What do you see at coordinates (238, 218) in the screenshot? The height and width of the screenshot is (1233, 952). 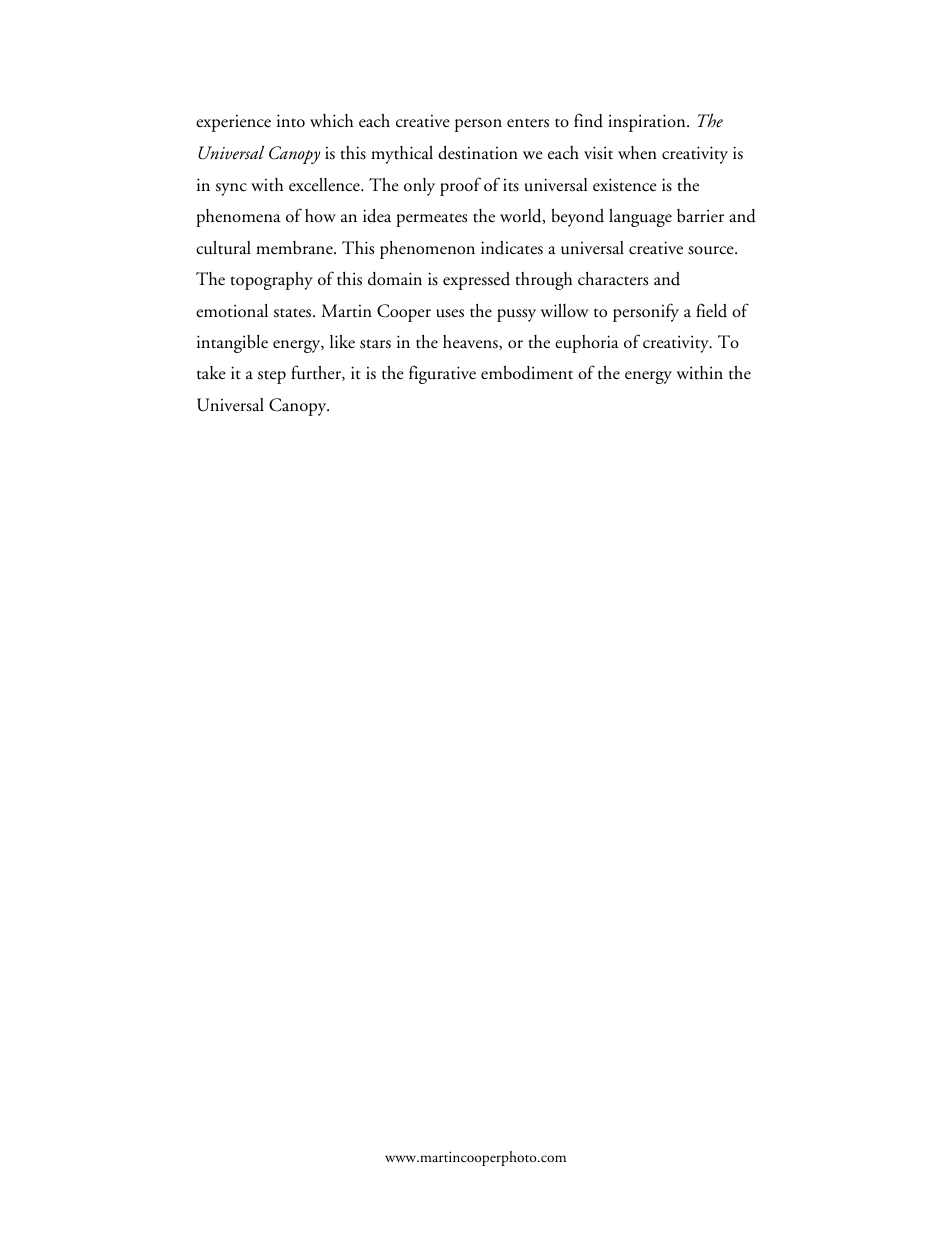 I see `phenomena` at bounding box center [238, 218].
